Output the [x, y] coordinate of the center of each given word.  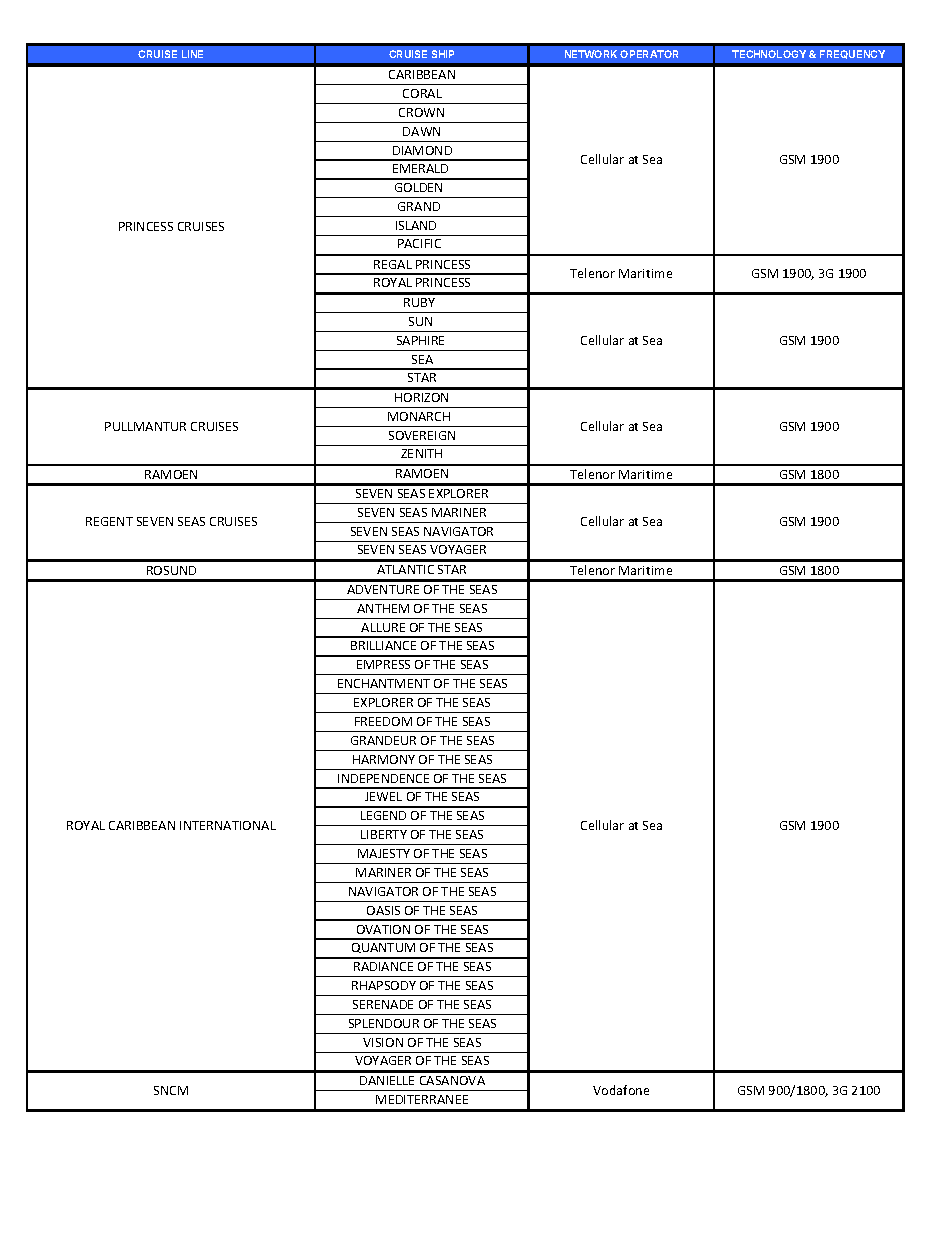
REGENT [109, 521]
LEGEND [383, 815]
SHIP [443, 54]
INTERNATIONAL [228, 825]
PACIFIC [419, 243]
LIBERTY [384, 834]
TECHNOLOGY [769, 54]
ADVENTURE [383, 589]
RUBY [419, 302]
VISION [383, 1042]
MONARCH [419, 416]
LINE [192, 54]
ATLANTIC [405, 569]
